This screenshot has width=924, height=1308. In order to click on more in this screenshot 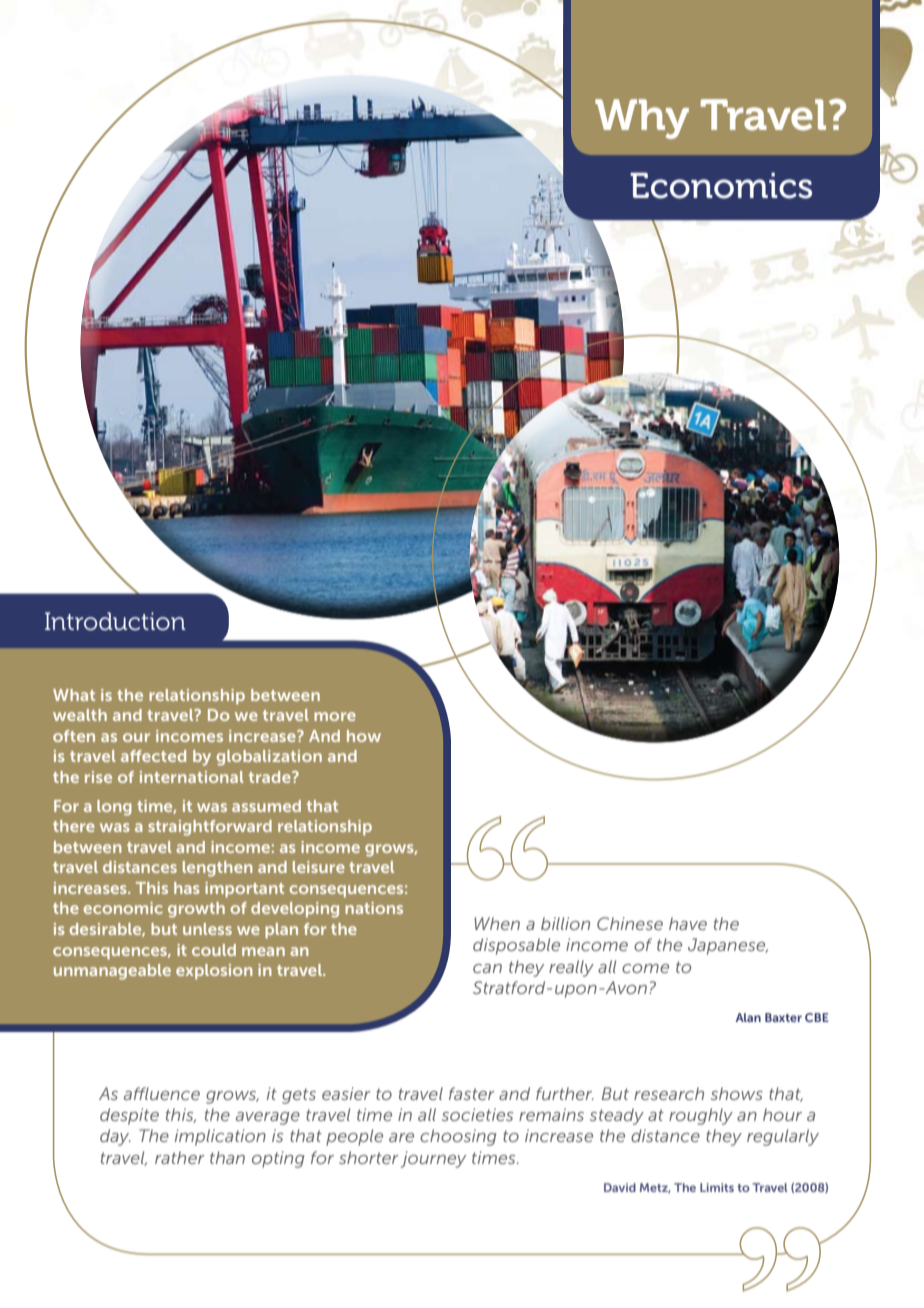, I will do `click(335, 716)`.
